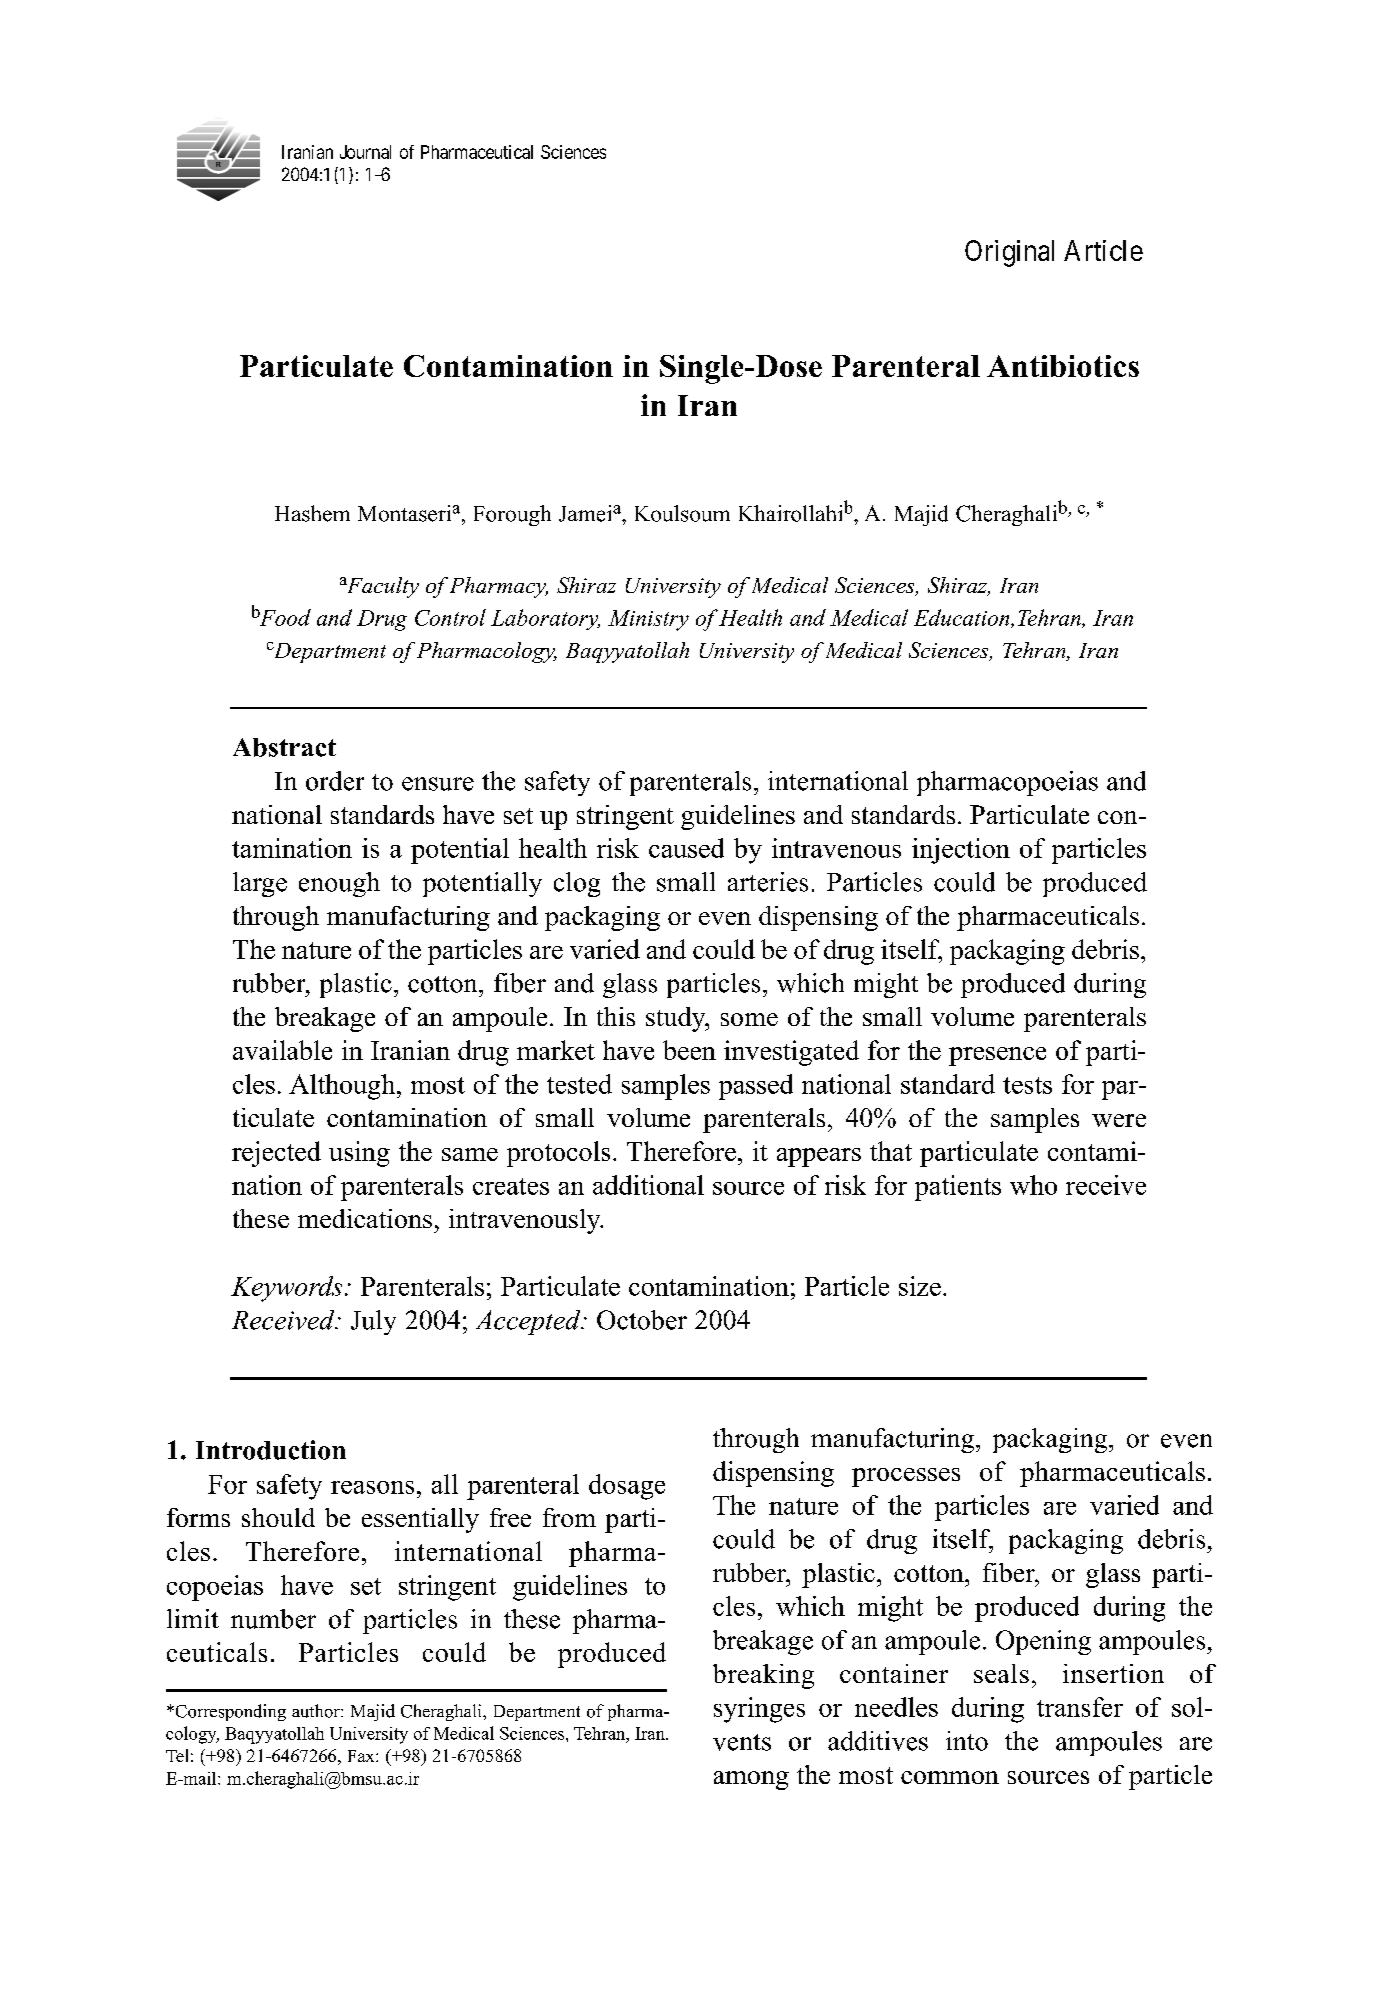 This image has width=1392, height=1989. What do you see at coordinates (365, 1218) in the image?
I see `medications` at bounding box center [365, 1218].
